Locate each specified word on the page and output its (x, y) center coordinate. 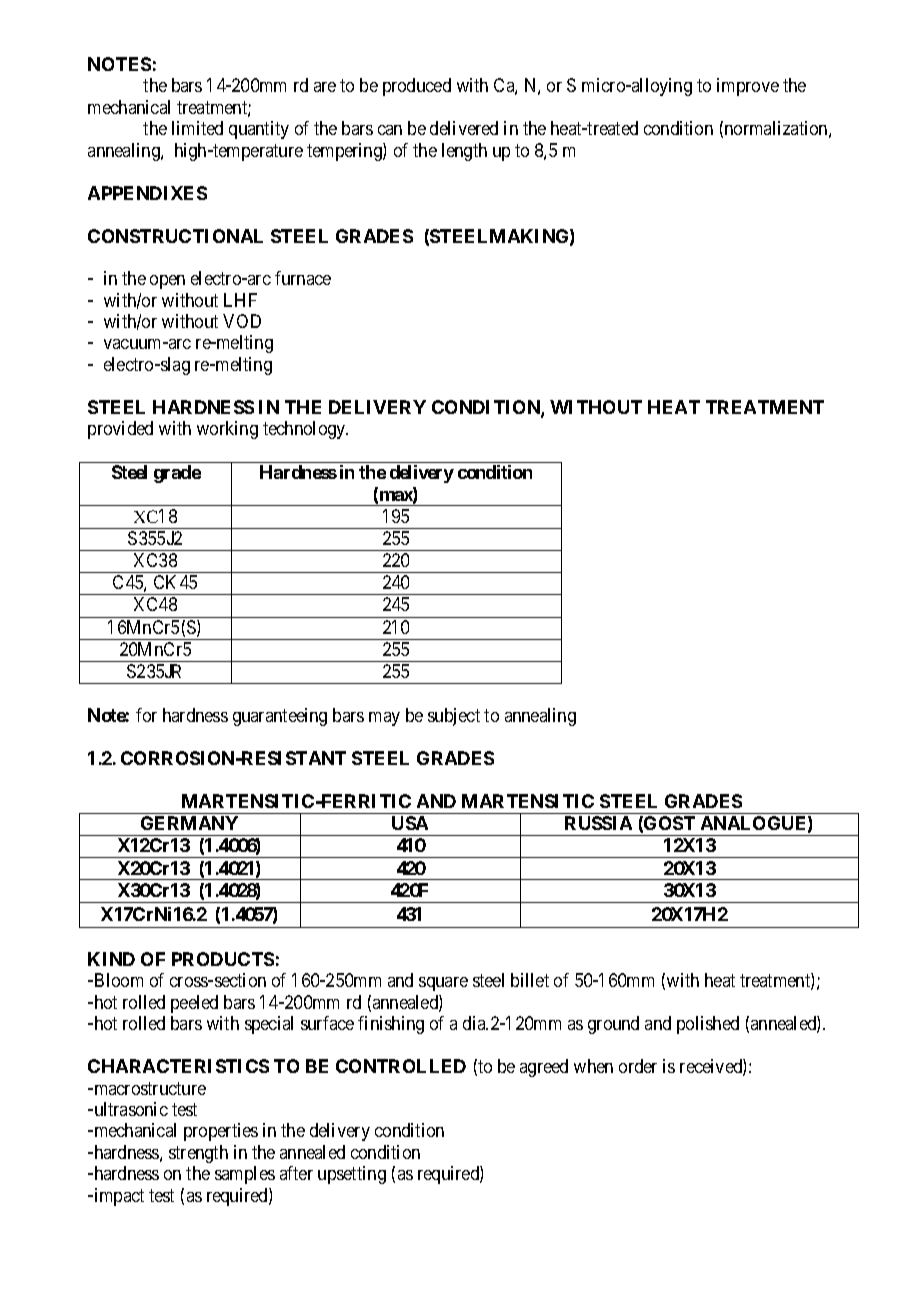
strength (198, 1154)
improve (748, 87)
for (146, 715)
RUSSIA (598, 823)
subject (454, 717)
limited (197, 128)
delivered (464, 128)
